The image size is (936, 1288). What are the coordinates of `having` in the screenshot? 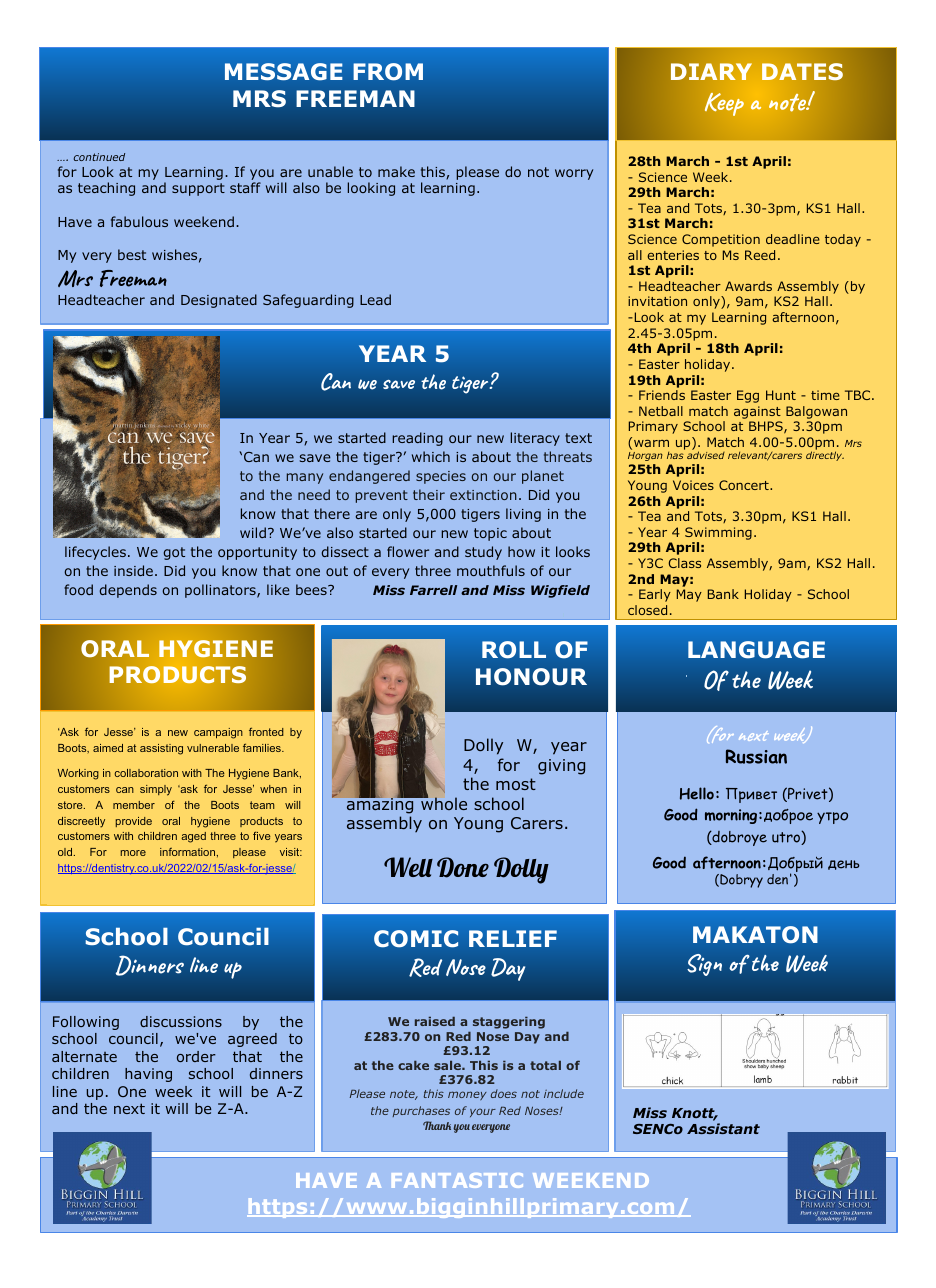 It's located at (148, 1075).
